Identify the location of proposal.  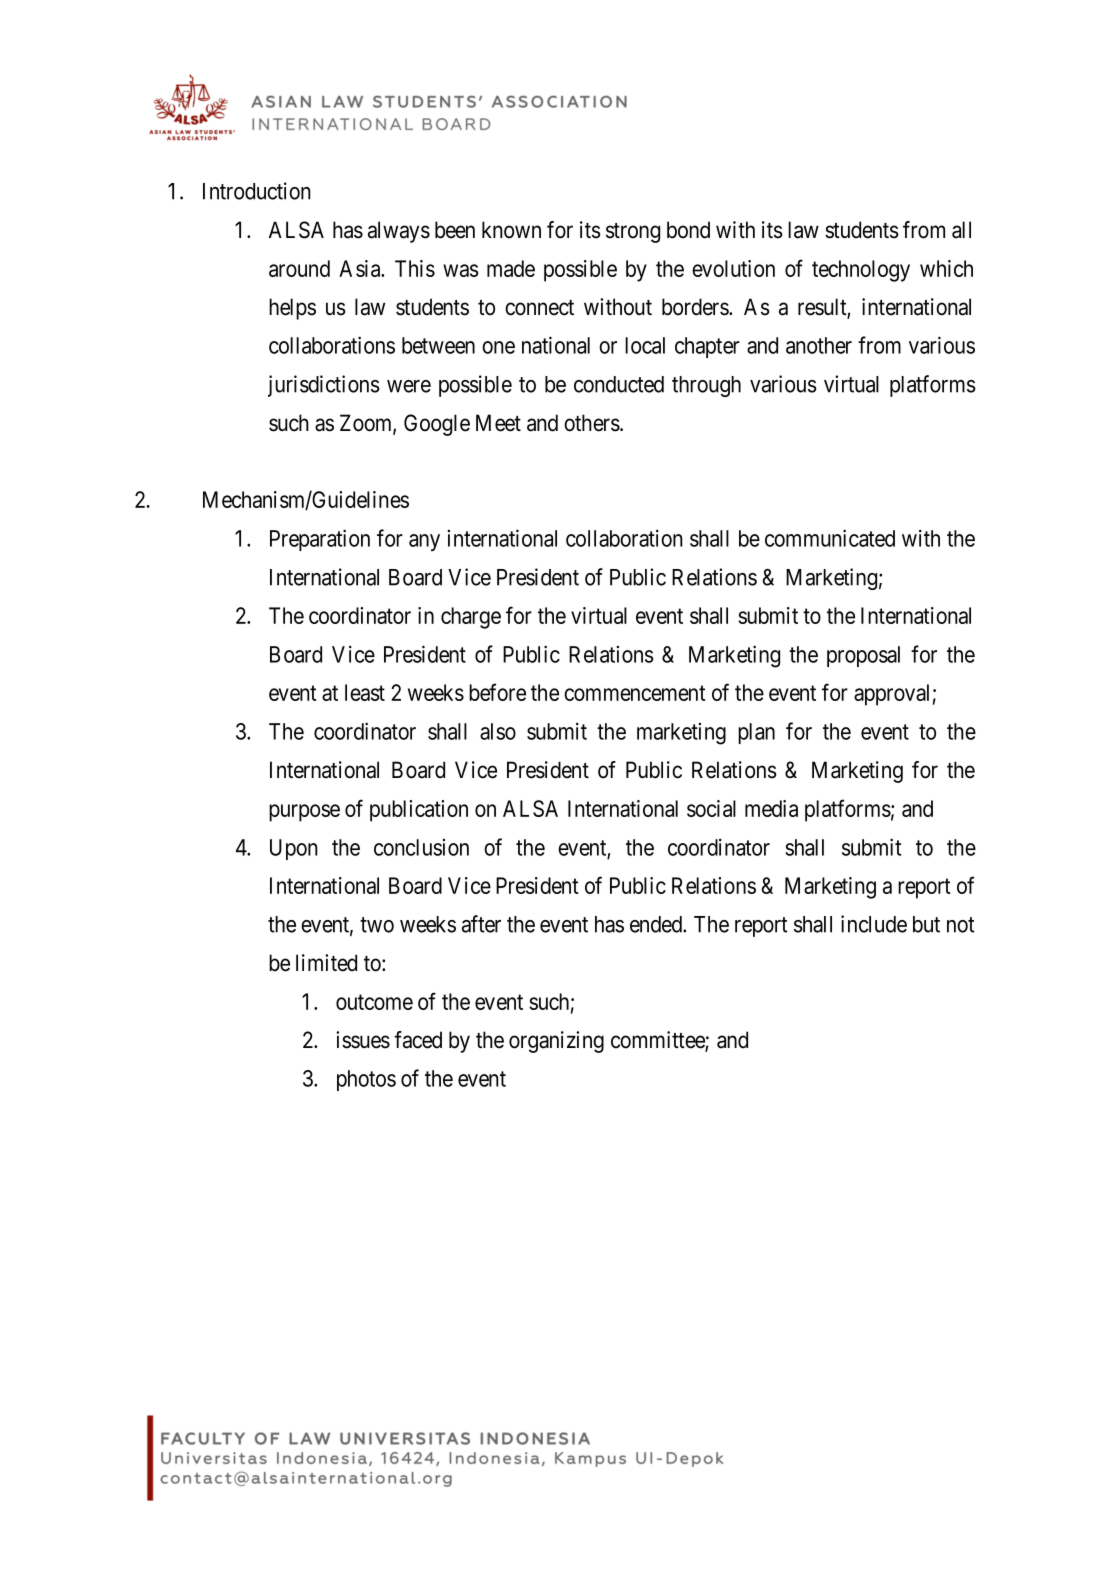
(863, 656).
